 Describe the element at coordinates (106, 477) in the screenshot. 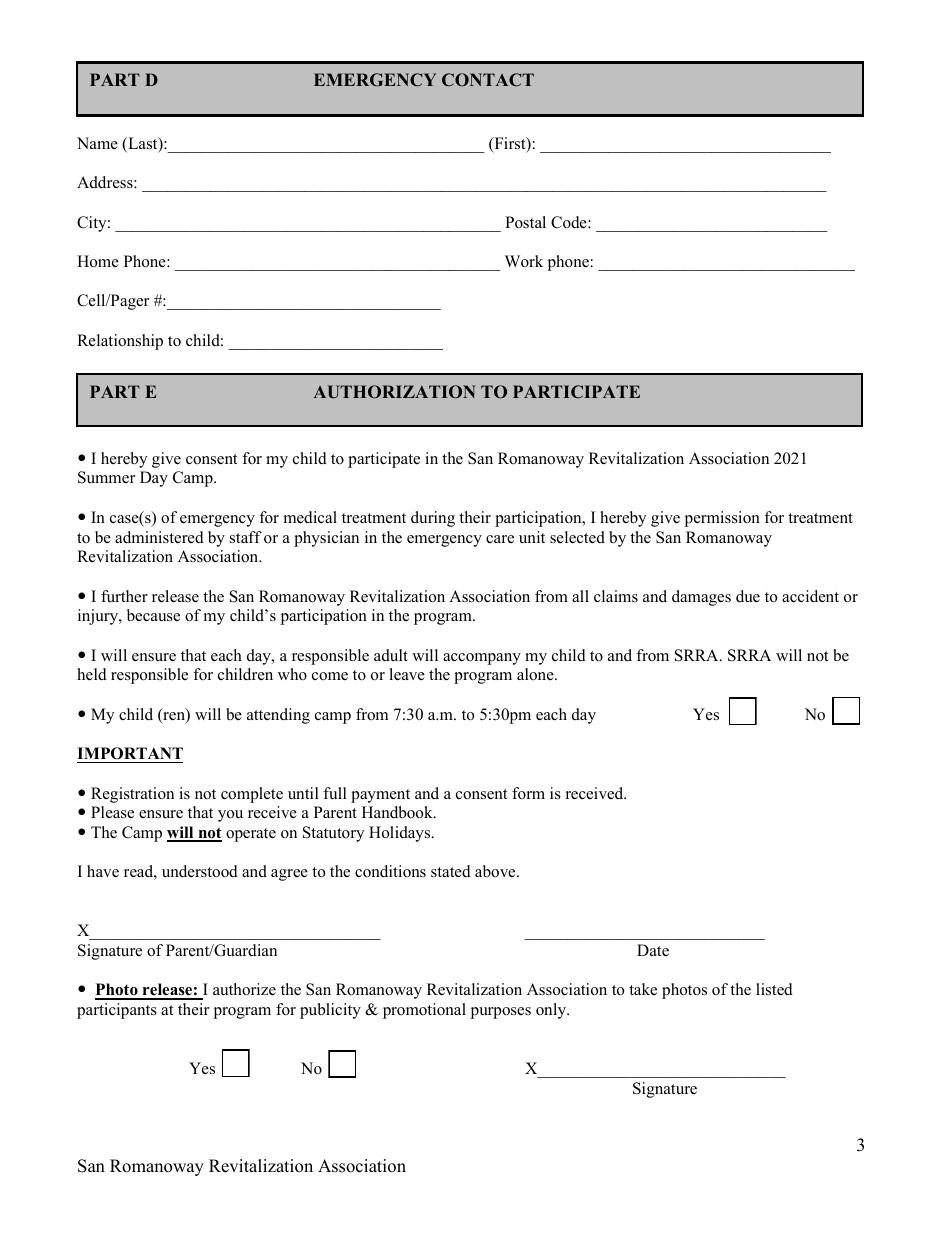

I see `Summer` at that location.
